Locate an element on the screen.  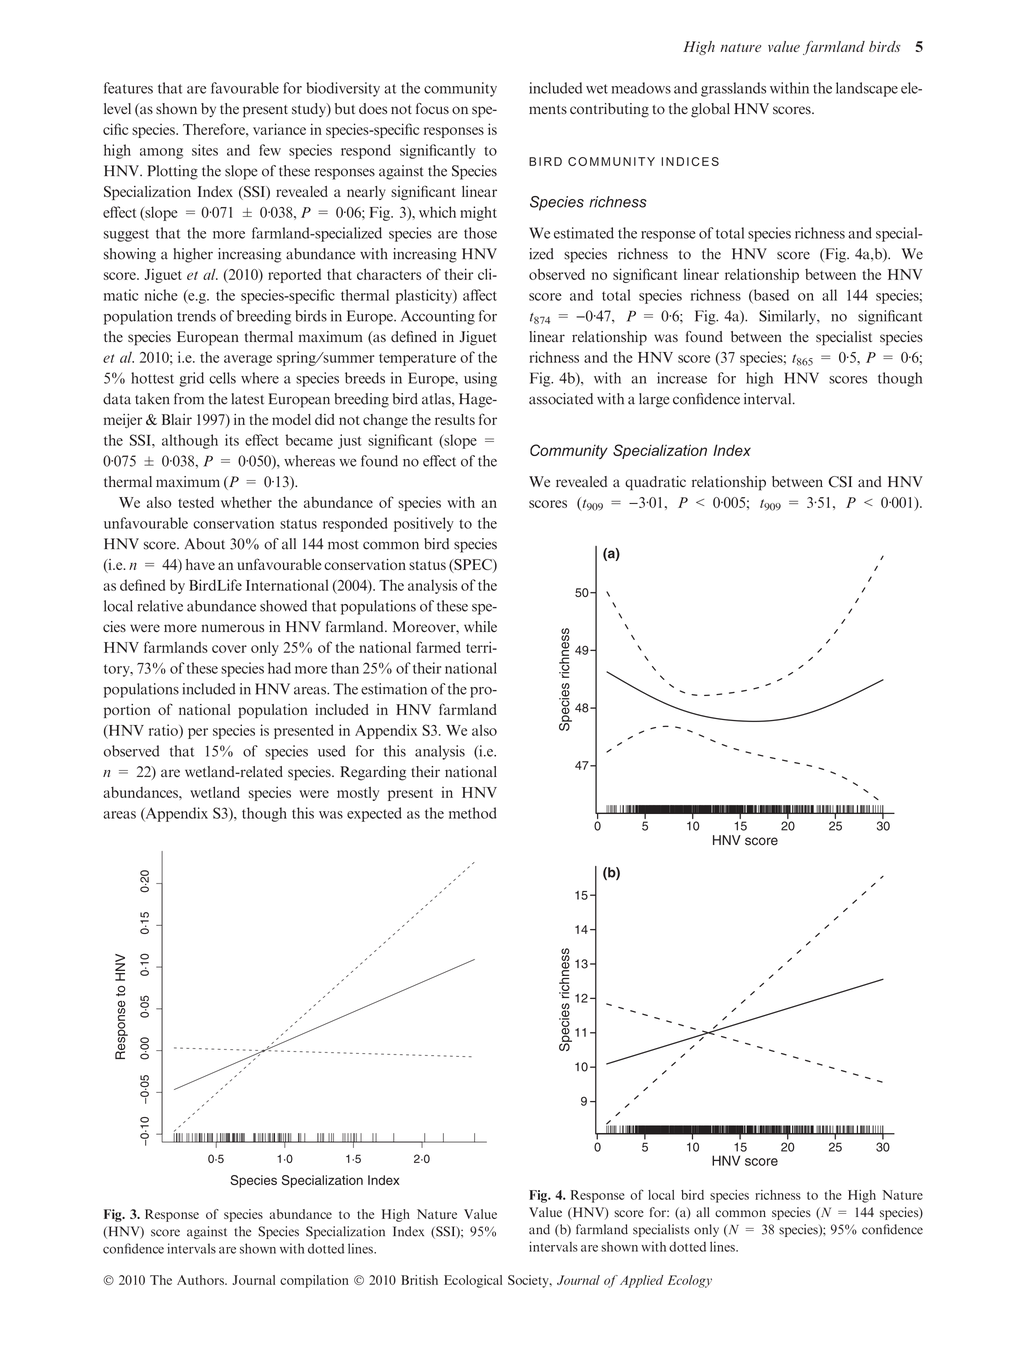
grasslands is located at coordinates (733, 89).
